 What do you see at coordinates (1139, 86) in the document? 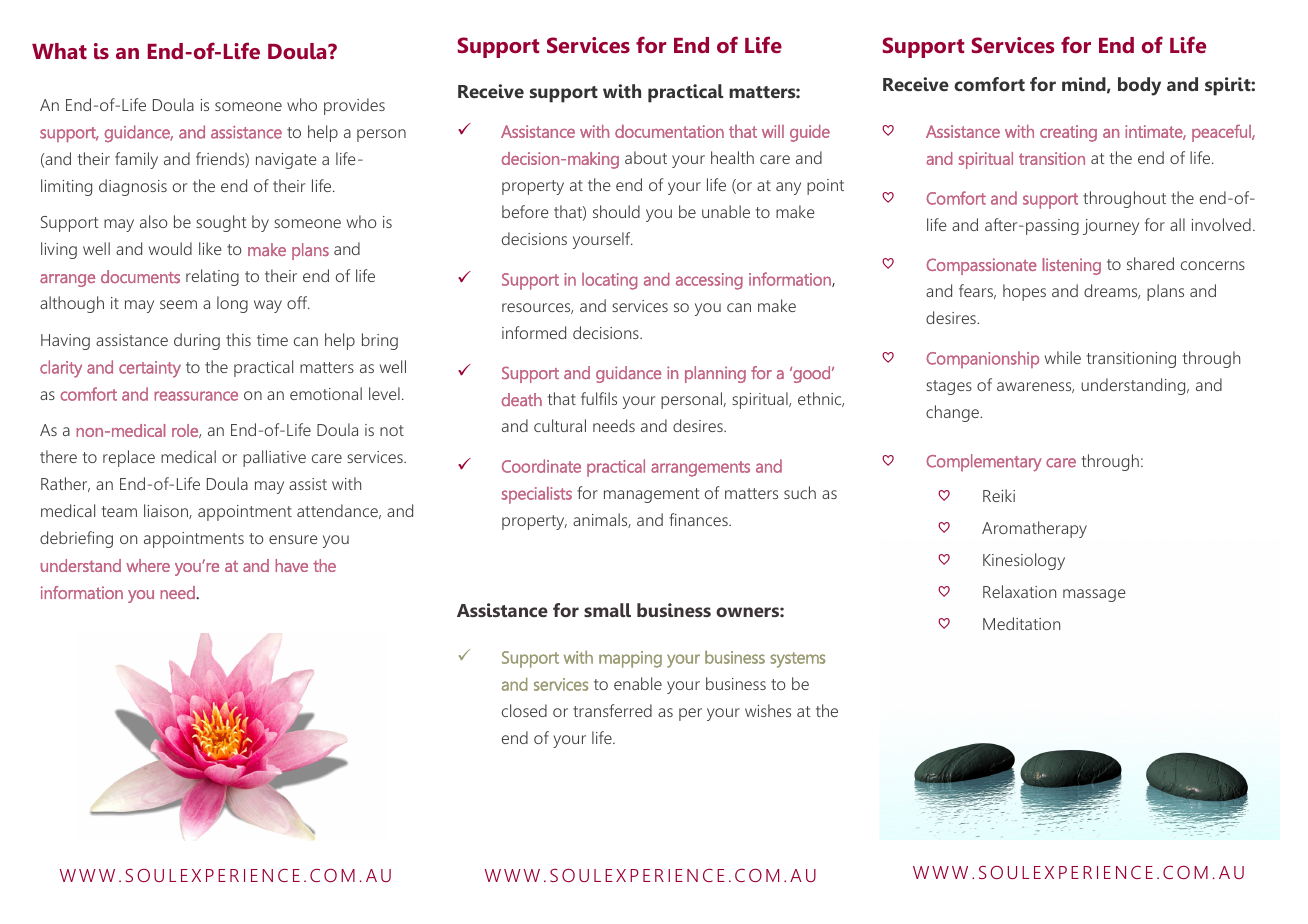
I see `body` at bounding box center [1139, 86].
